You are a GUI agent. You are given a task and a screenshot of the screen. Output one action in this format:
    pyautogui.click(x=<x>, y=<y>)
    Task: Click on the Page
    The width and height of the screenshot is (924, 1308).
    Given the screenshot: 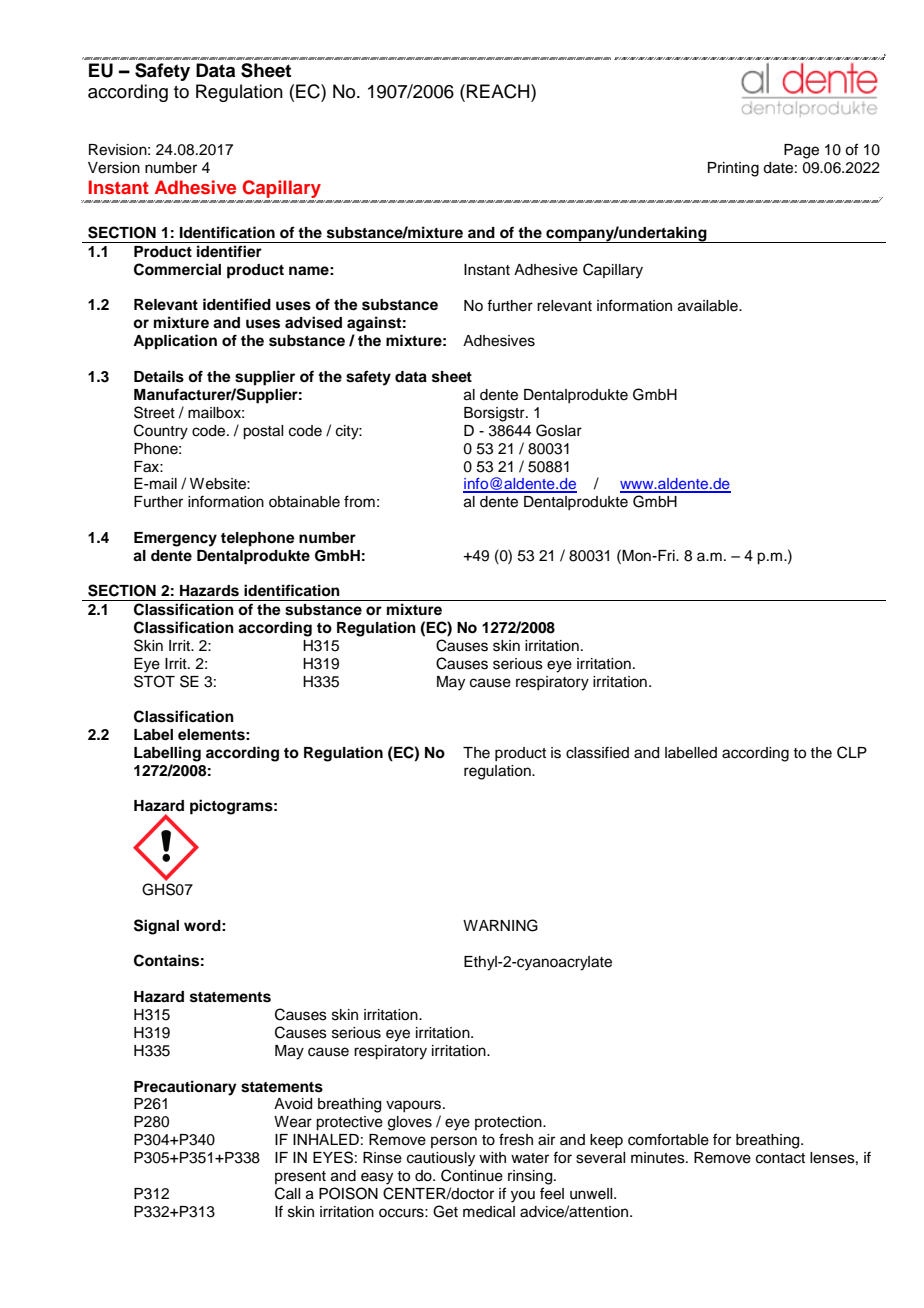 What is the action you would take?
    pyautogui.click(x=801, y=151)
